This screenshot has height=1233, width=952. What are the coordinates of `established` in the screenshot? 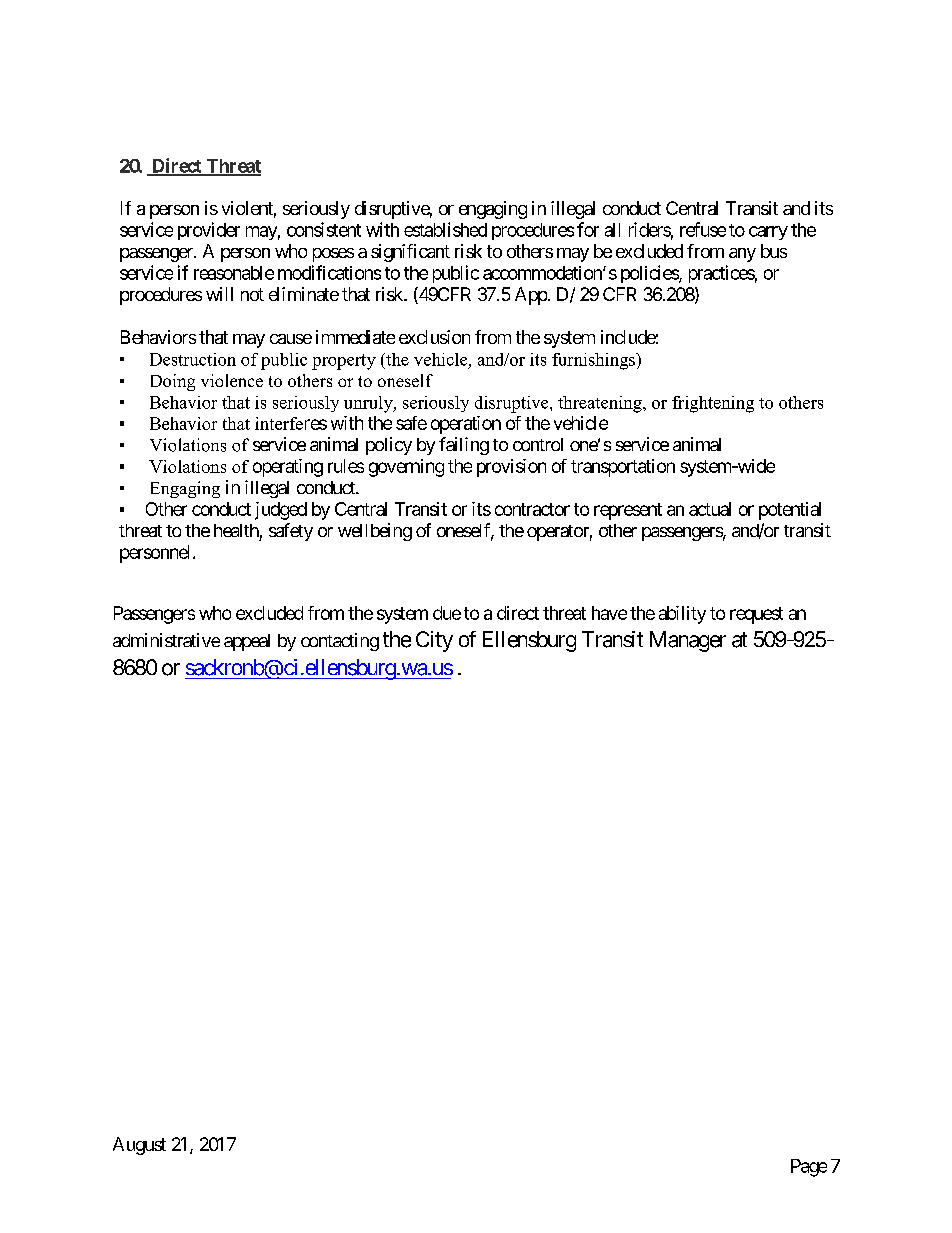 It's located at (445, 229).
